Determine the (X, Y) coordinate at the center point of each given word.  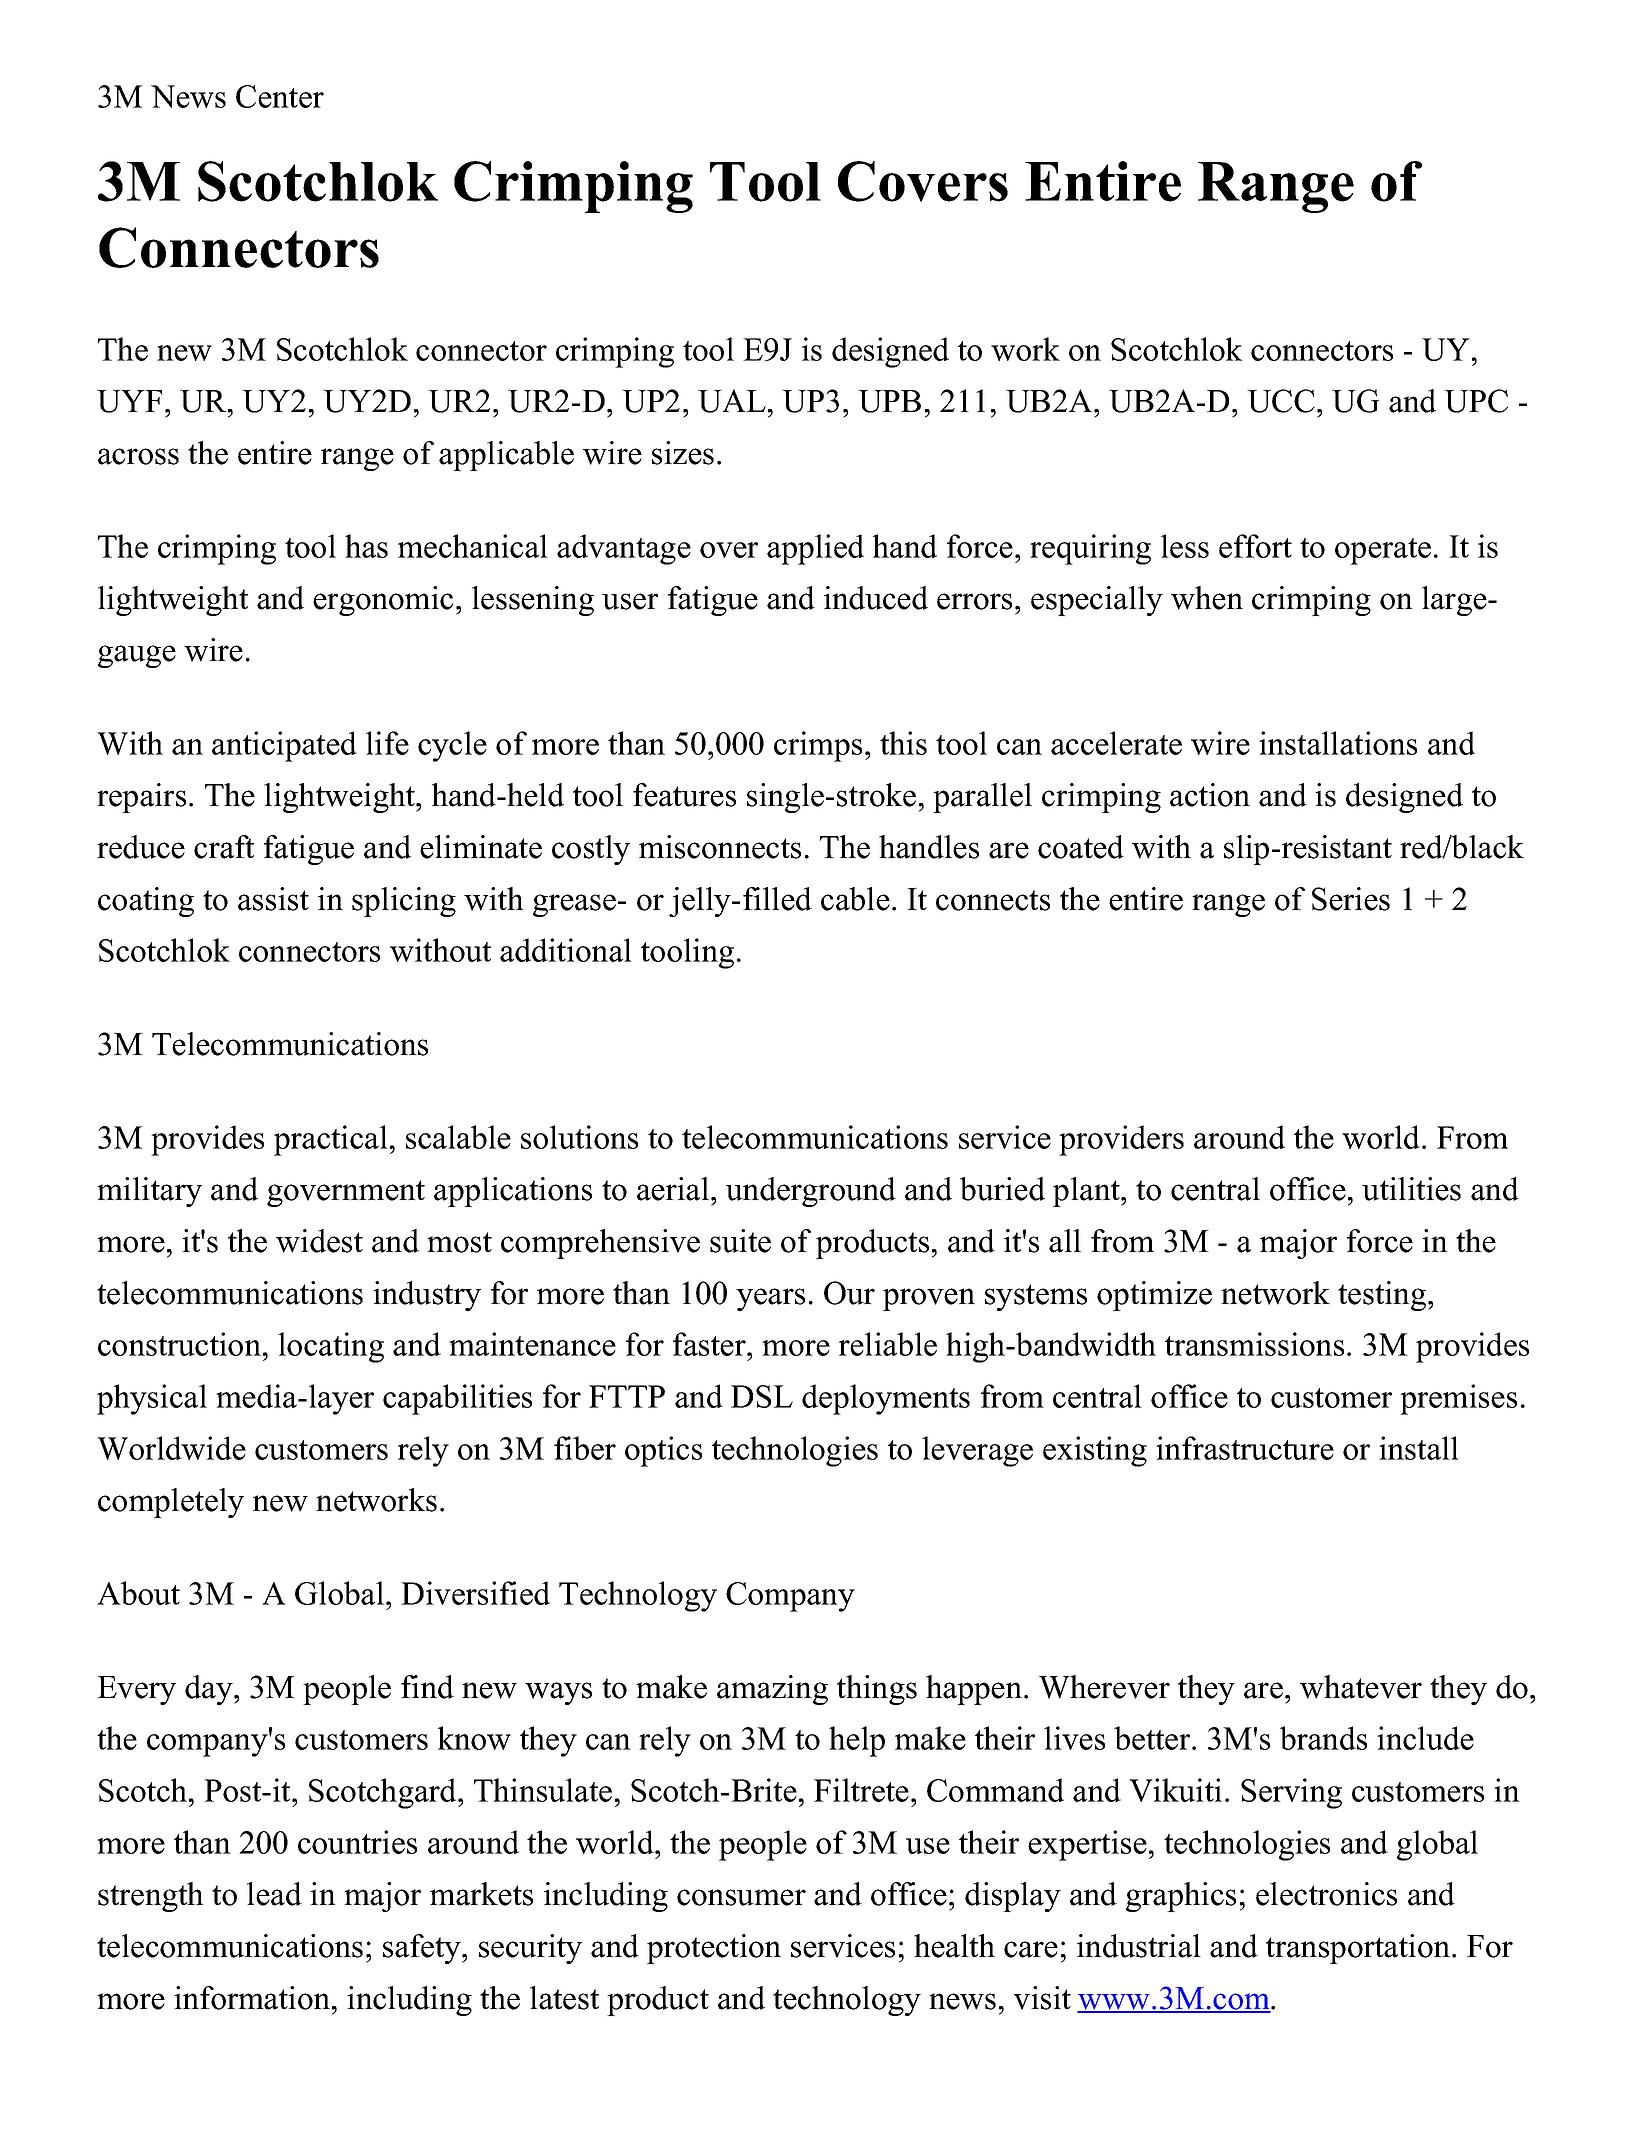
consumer (741, 1897)
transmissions (1254, 1344)
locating (331, 1347)
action (1210, 795)
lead (274, 1894)
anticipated (284, 746)
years (770, 1299)
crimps (818, 746)
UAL (732, 401)
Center (280, 96)
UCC (1281, 401)
